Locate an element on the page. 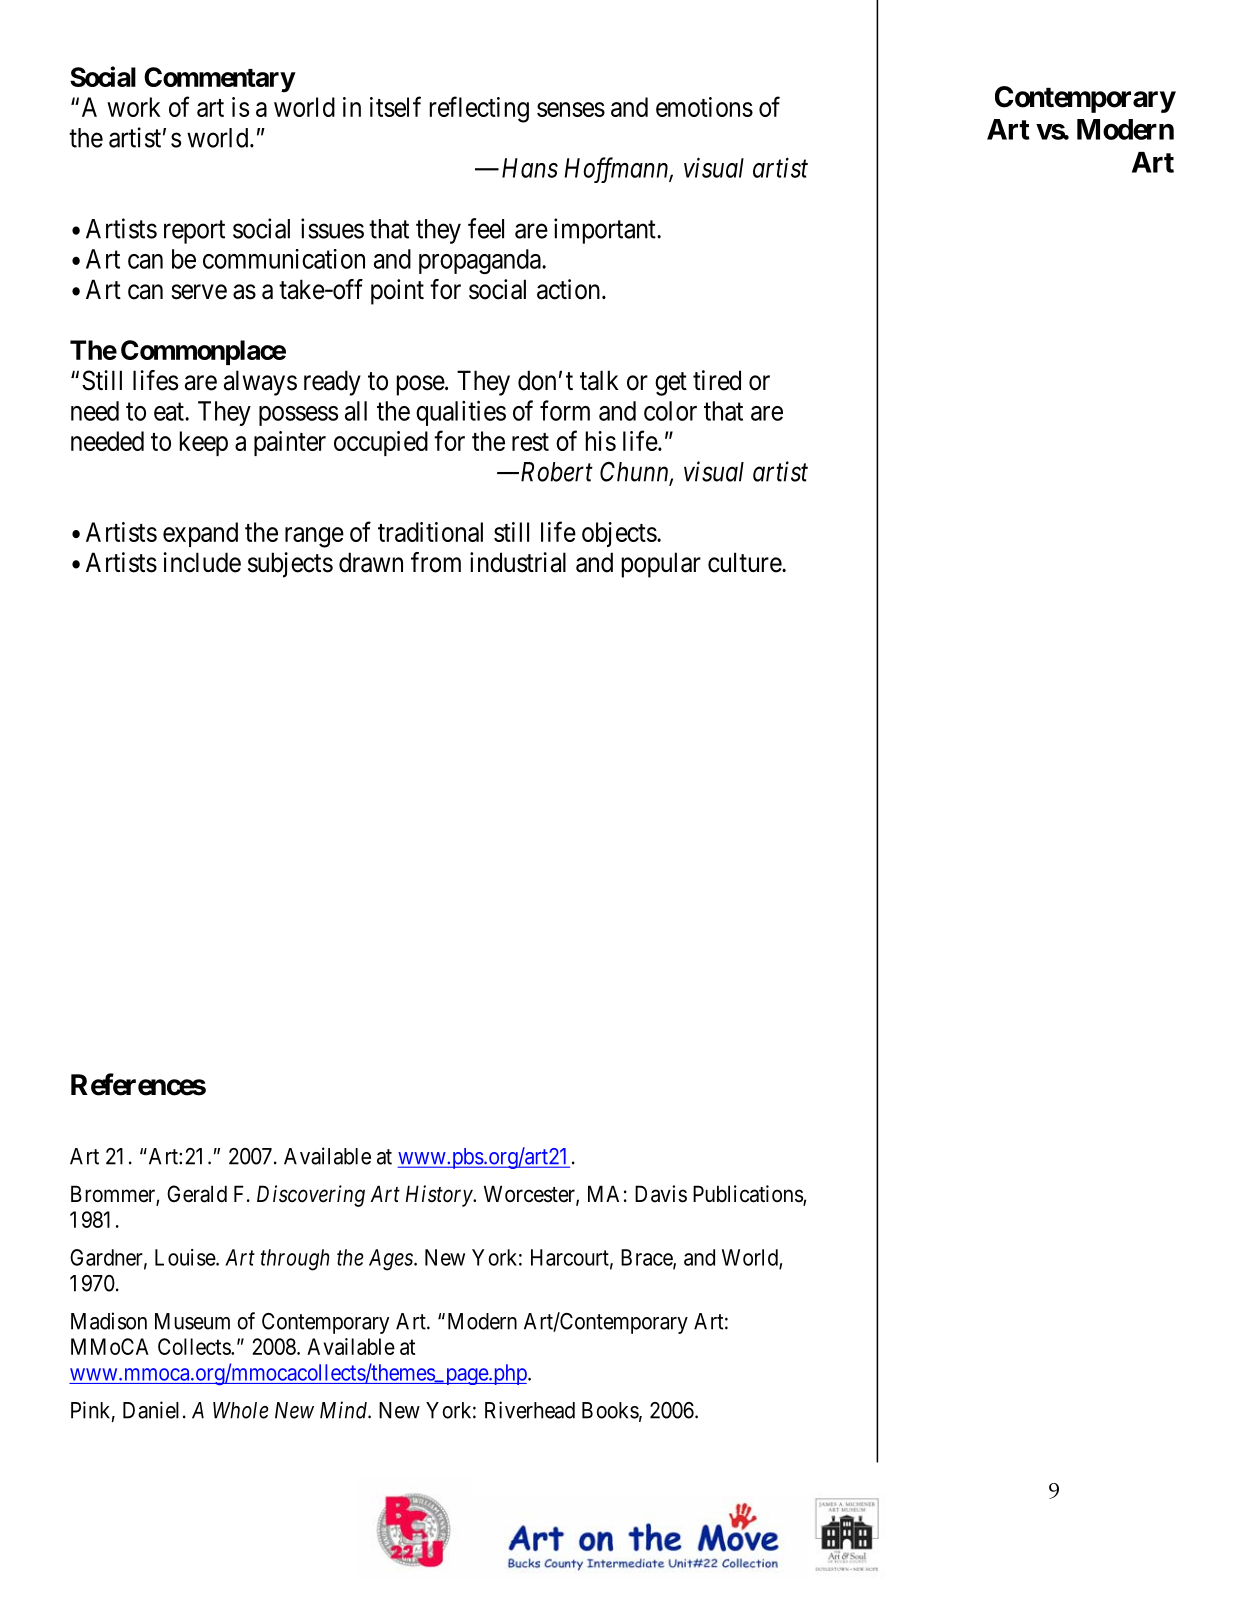 The image size is (1243, 1608). itself is located at coordinates (395, 106).
